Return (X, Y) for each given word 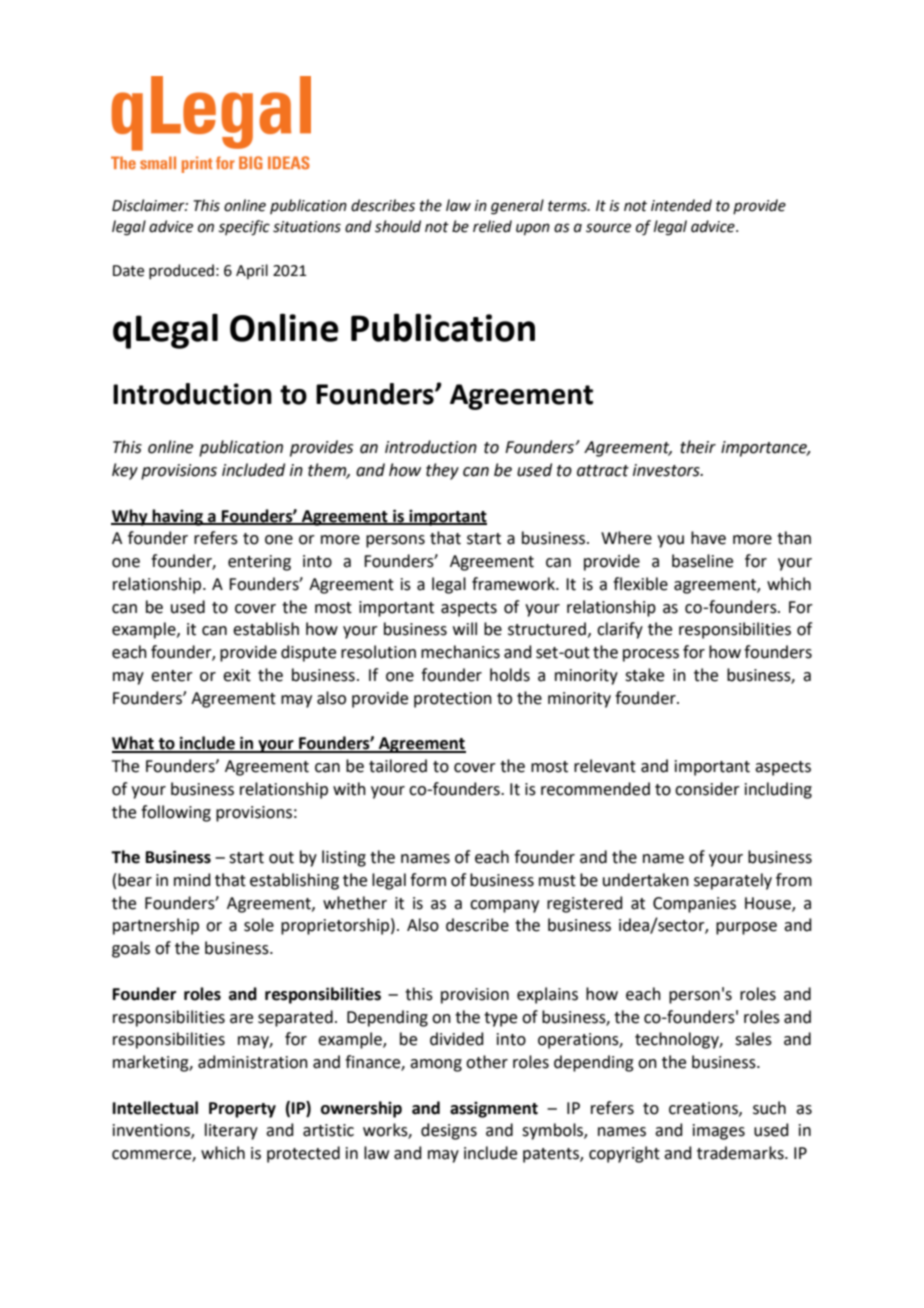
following (176, 813)
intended (681, 205)
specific (244, 228)
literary (231, 1131)
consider (707, 789)
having (178, 517)
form (428, 880)
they (442, 471)
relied (492, 226)
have (708, 538)
